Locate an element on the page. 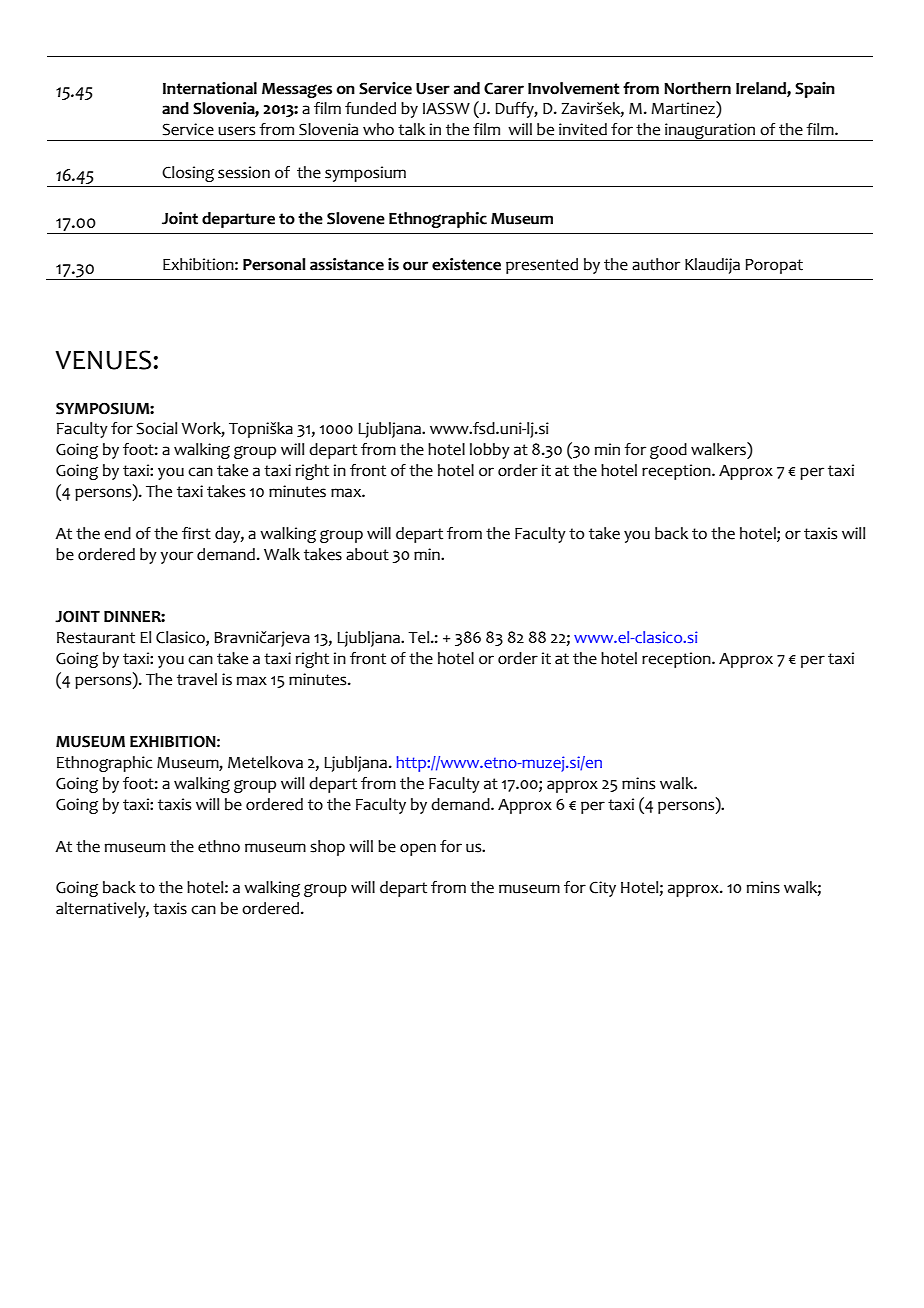  International is located at coordinates (210, 88).
